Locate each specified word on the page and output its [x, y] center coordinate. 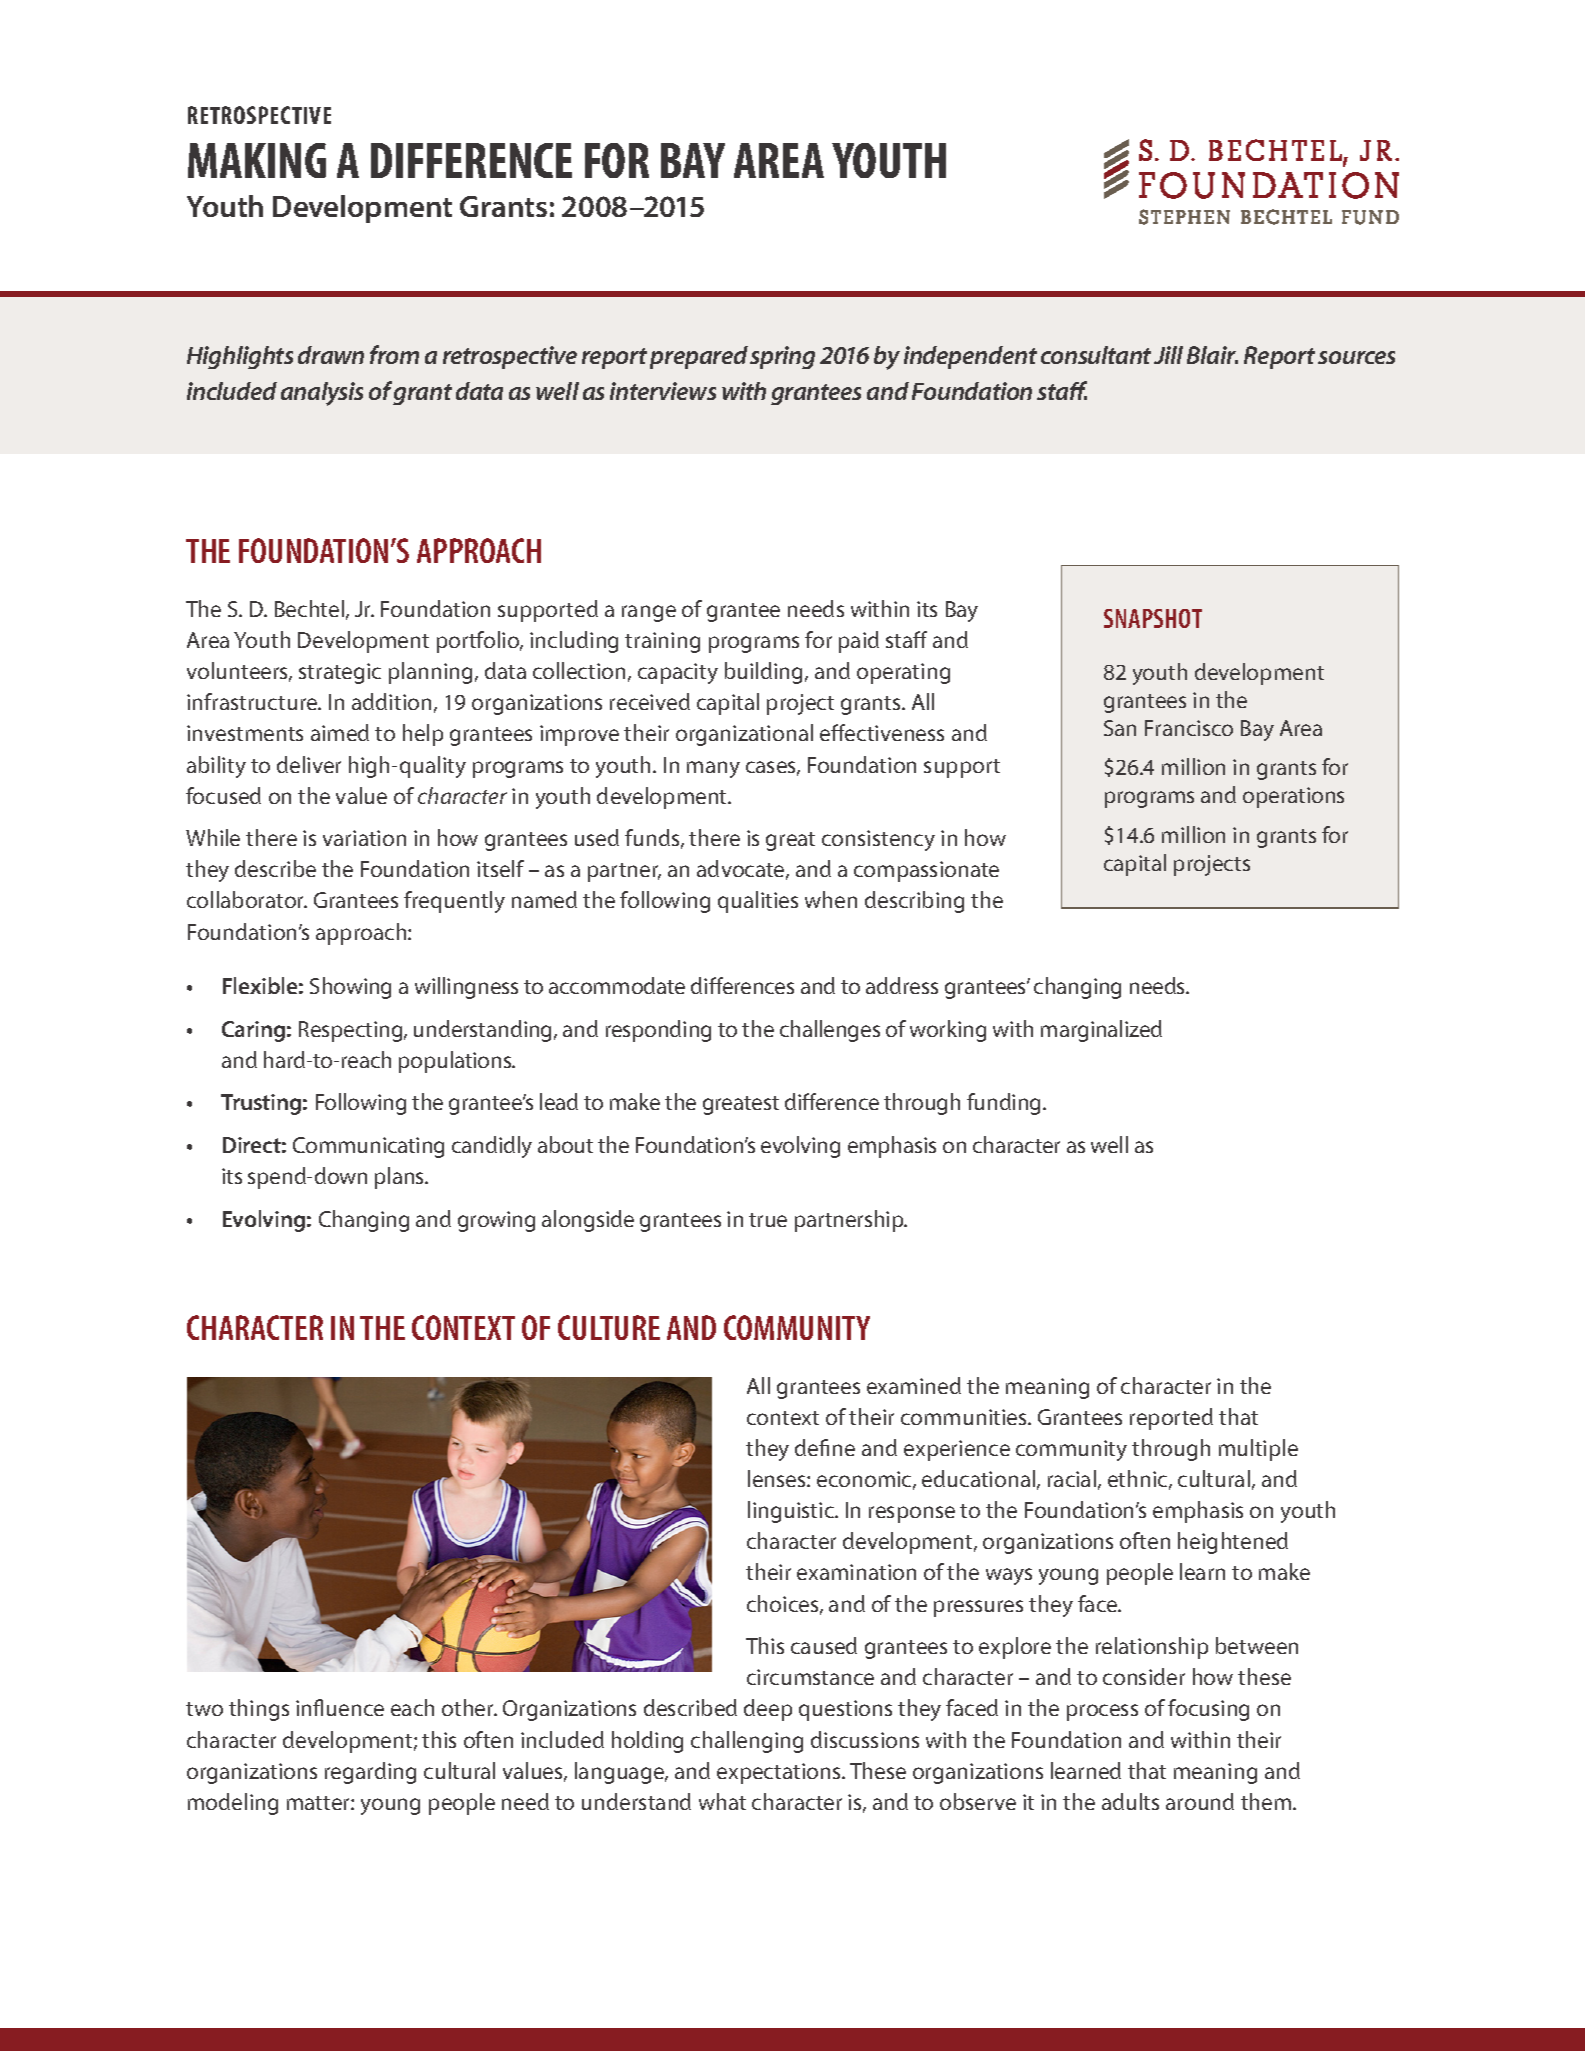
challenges [830, 1031]
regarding [370, 1773]
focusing [1208, 1710]
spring [782, 357]
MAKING [257, 160]
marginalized [1101, 1031]
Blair [1212, 355]
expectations [780, 1773]
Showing [350, 988]
